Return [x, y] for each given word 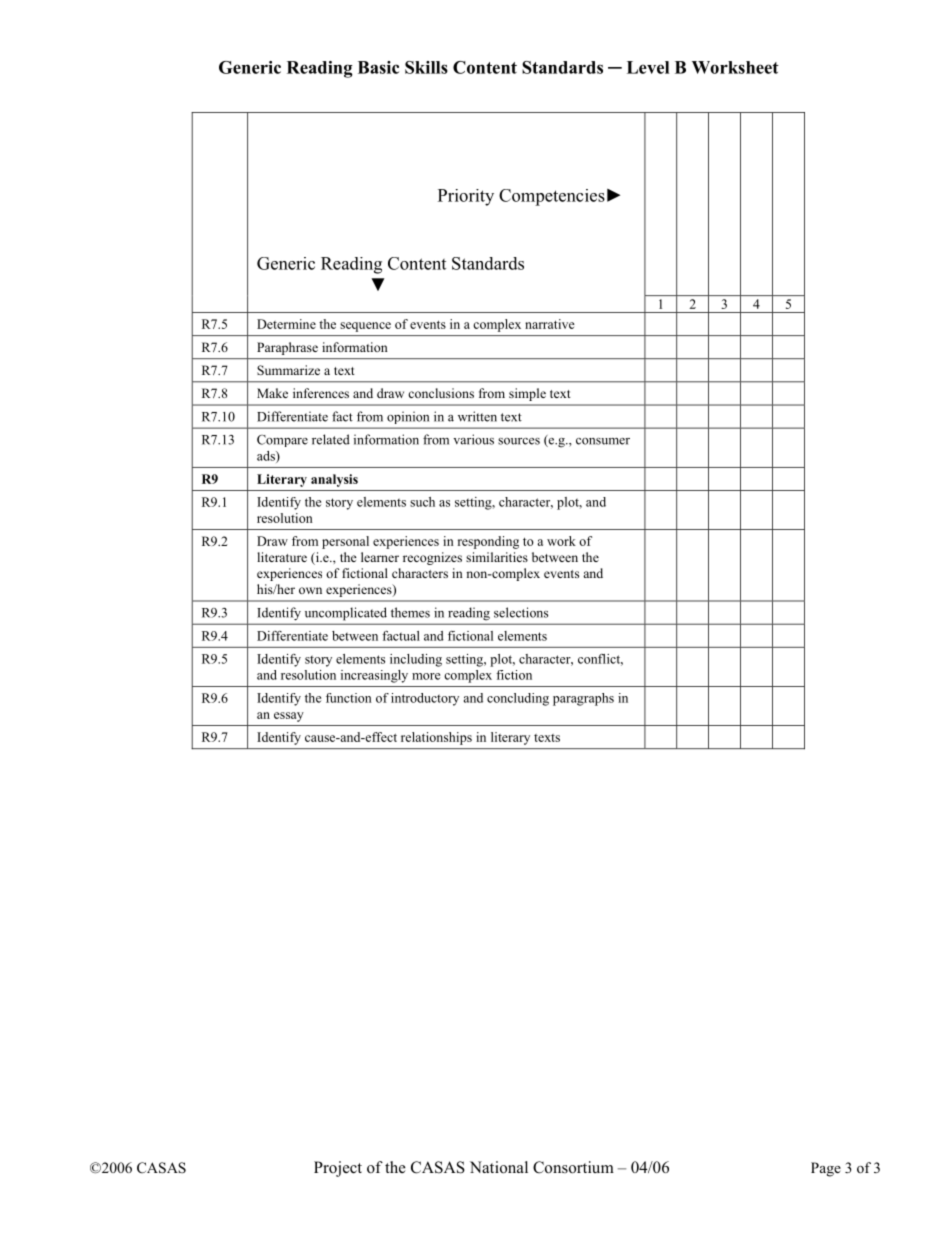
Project [338, 1169]
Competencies [552, 197]
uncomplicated [346, 613]
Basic [378, 67]
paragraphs [583, 699]
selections [521, 612]
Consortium [573, 1167]
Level [648, 67]
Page [826, 1169]
